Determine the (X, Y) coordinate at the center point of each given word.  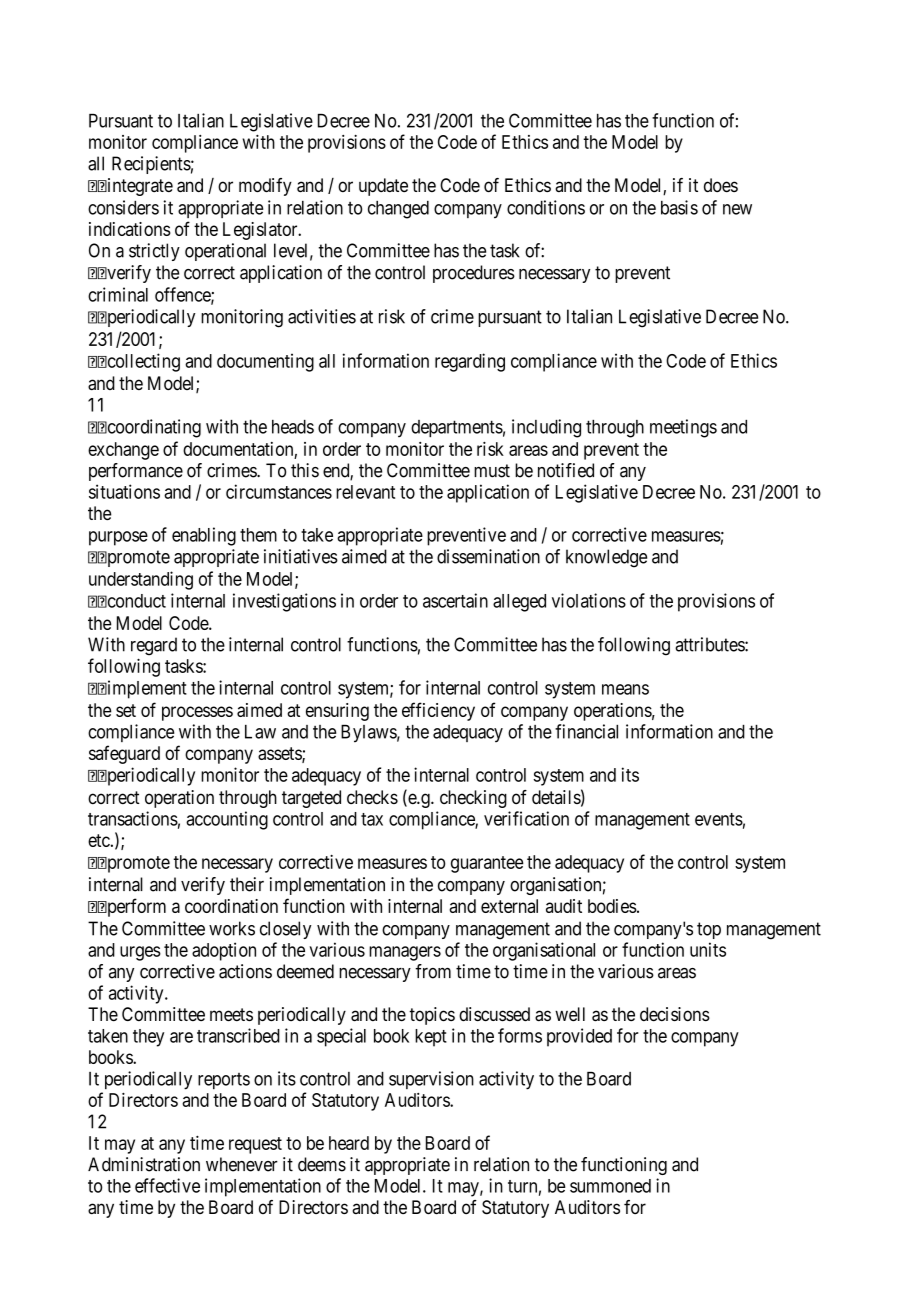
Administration (144, 1164)
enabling (204, 536)
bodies (612, 906)
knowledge (606, 558)
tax (372, 819)
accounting (227, 820)
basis (679, 207)
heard (349, 1143)
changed (398, 210)
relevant (365, 492)
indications (130, 229)
